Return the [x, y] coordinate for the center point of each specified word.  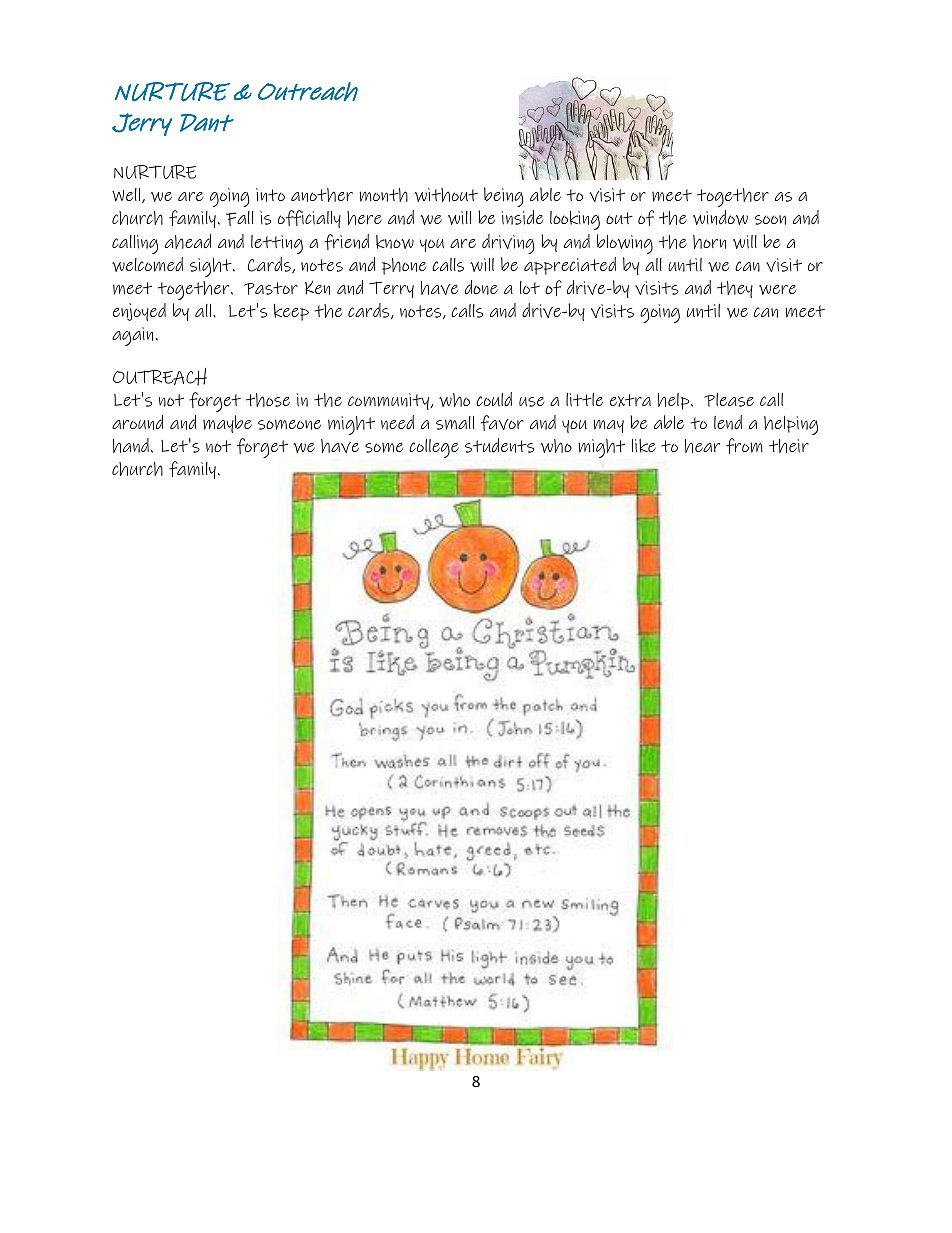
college [434, 448]
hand [131, 445]
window [720, 217]
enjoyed [139, 312]
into [270, 195]
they [735, 289]
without [446, 195]
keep [291, 312]
